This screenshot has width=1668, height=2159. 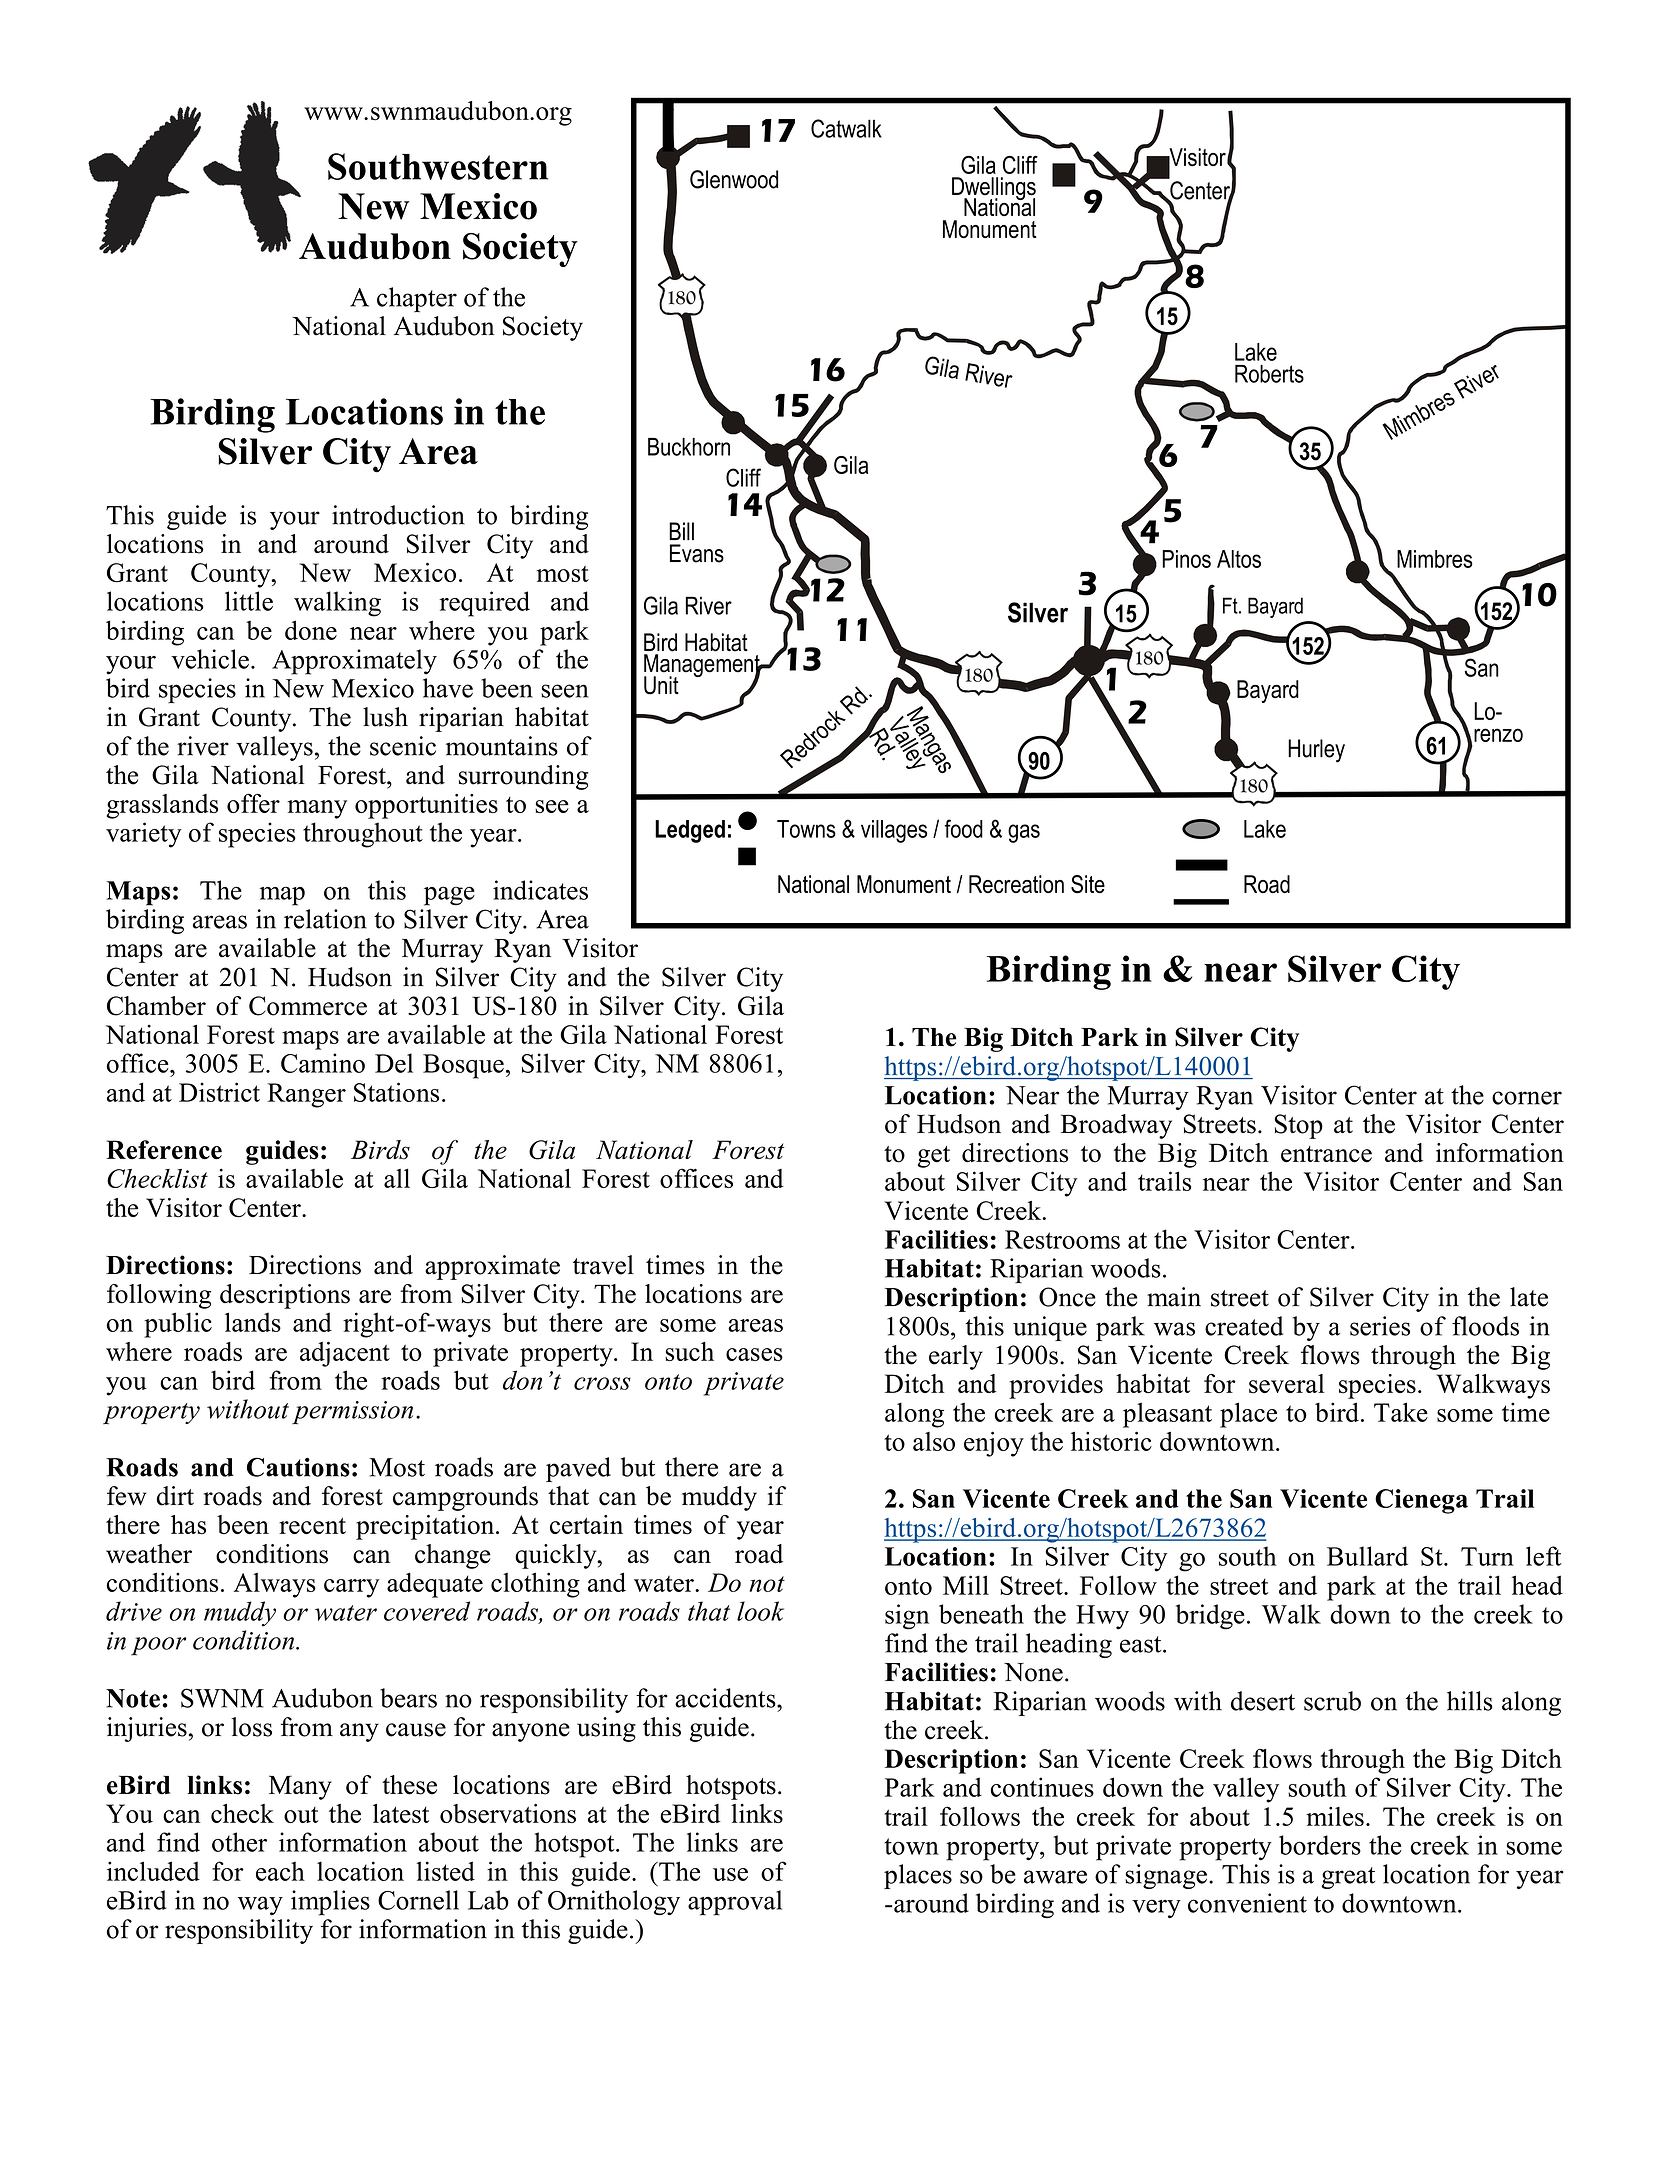 I want to click on Stop, so click(x=1298, y=1126).
